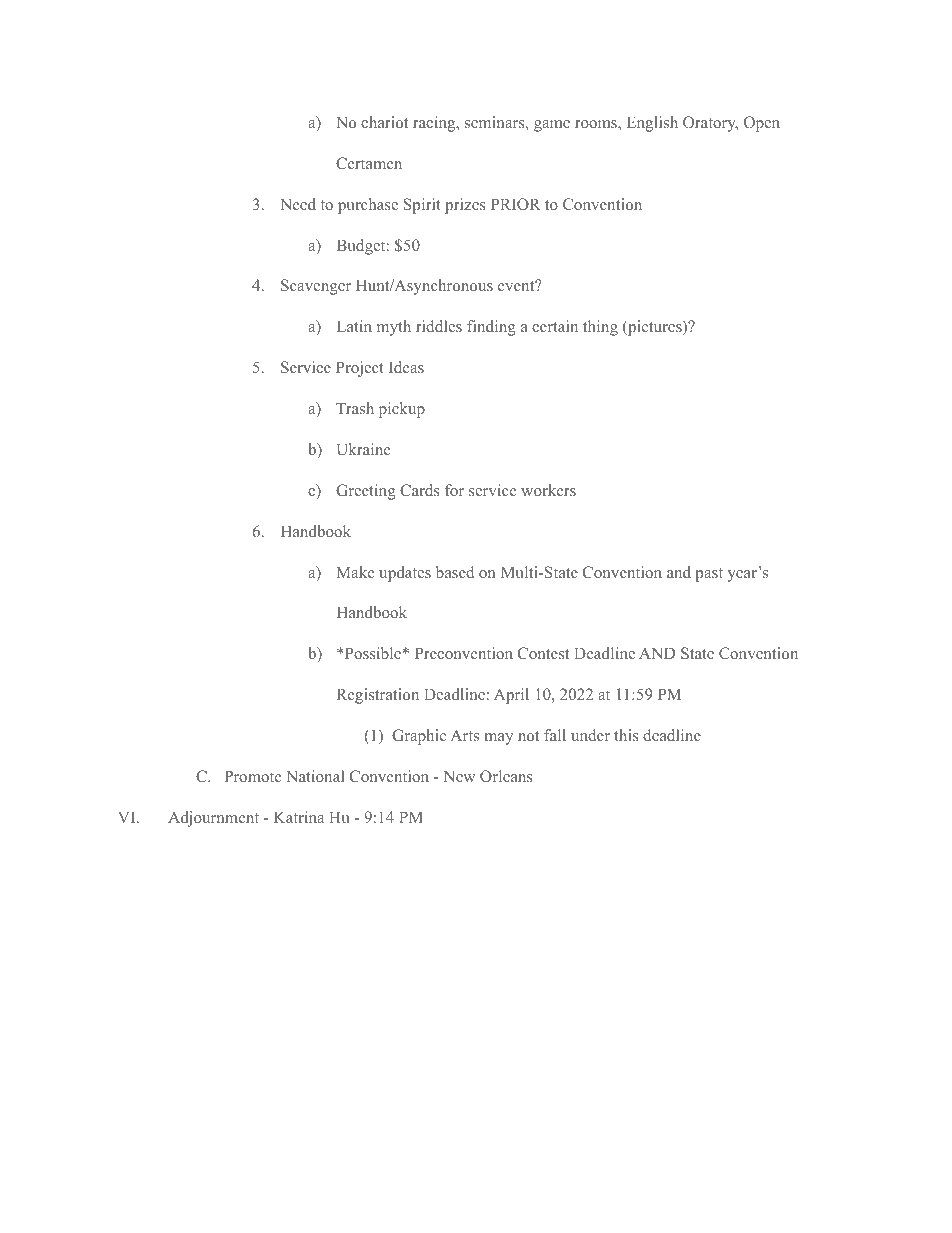 The width and height of the screenshot is (952, 1233). Describe the element at coordinates (299, 817) in the screenshot. I see `Katrina` at that location.
